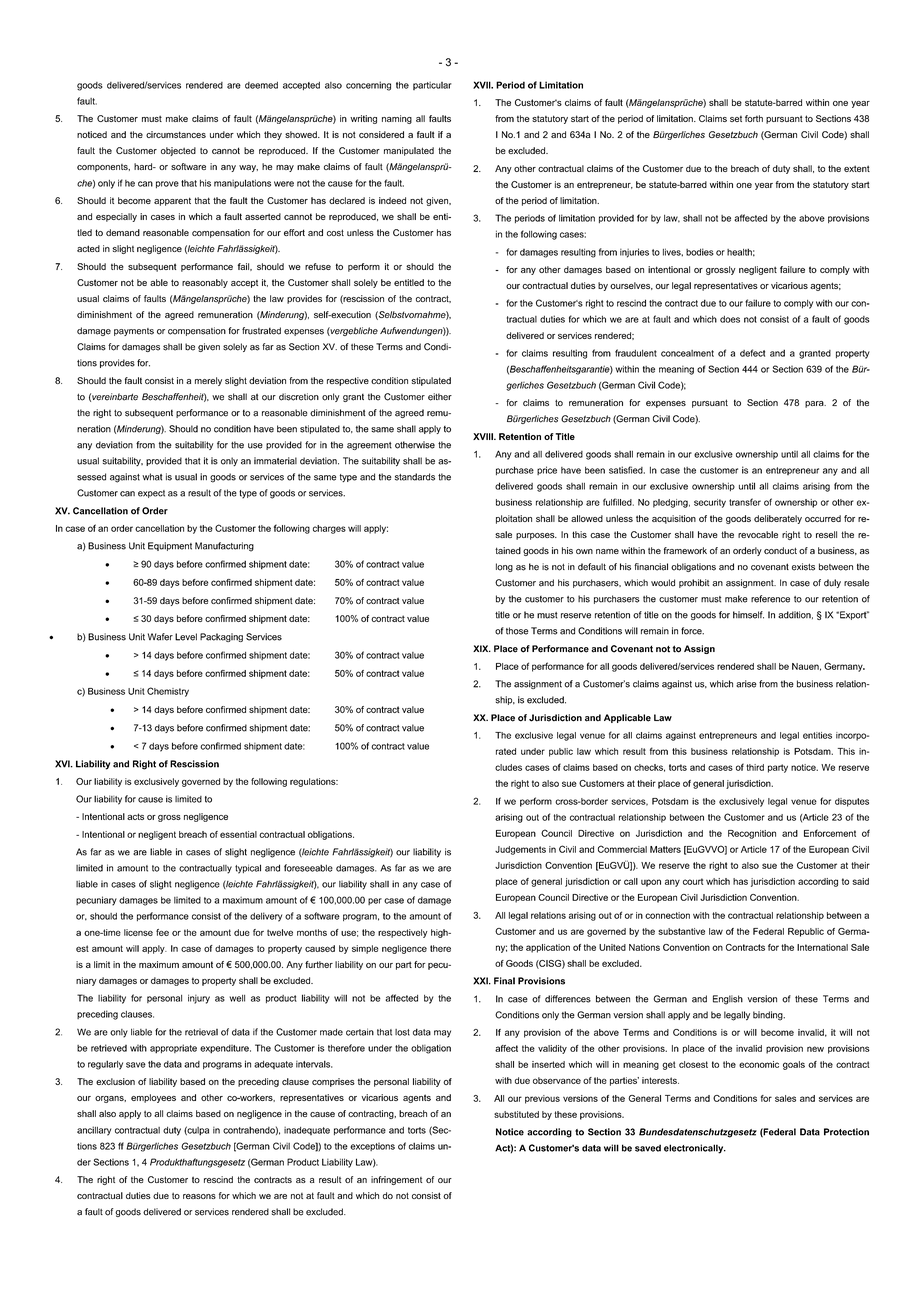  What do you see at coordinates (199, 1196) in the page?
I see `reasons` at bounding box center [199, 1196].
